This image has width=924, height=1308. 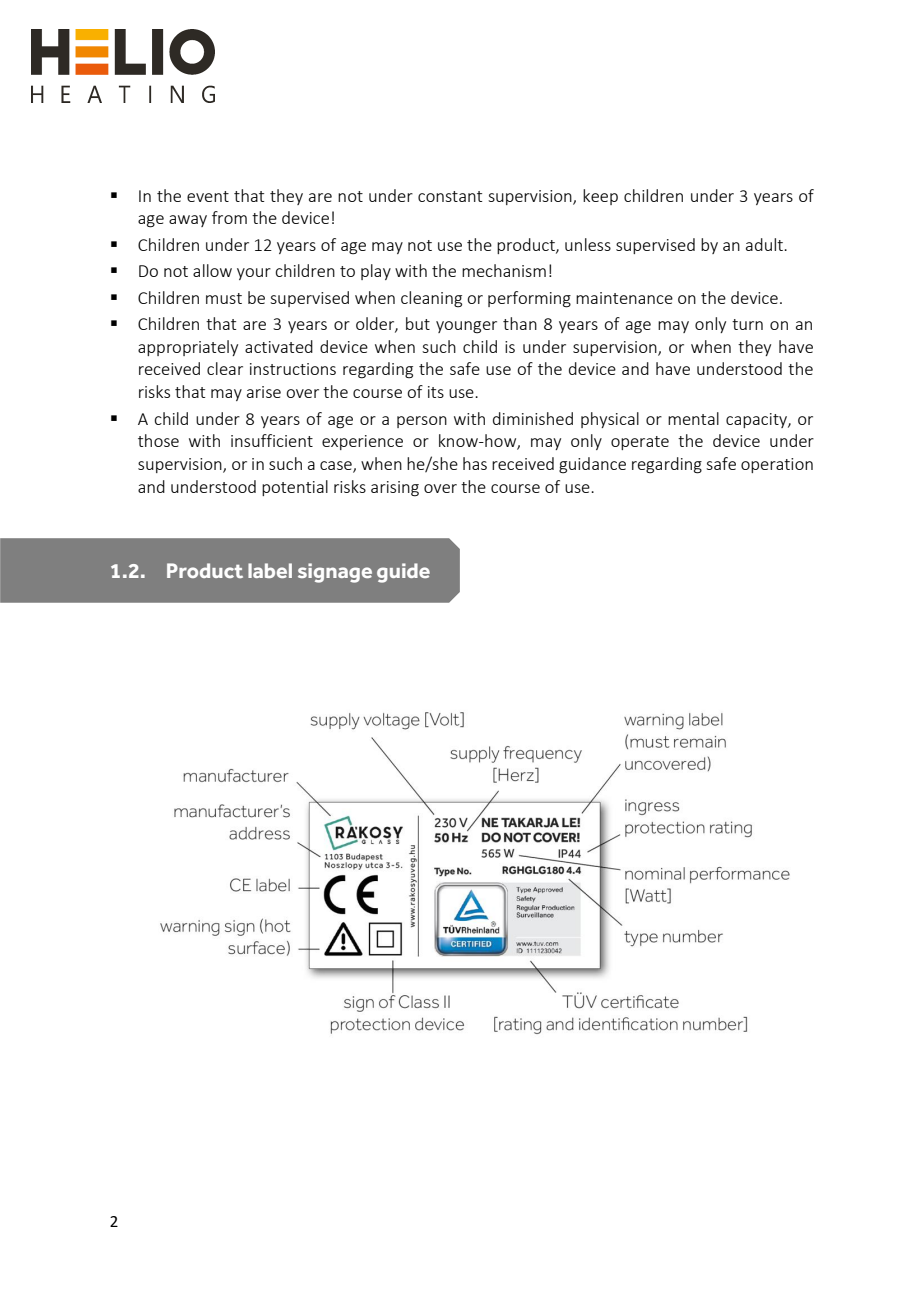 I want to click on label, so click(x=270, y=570).
